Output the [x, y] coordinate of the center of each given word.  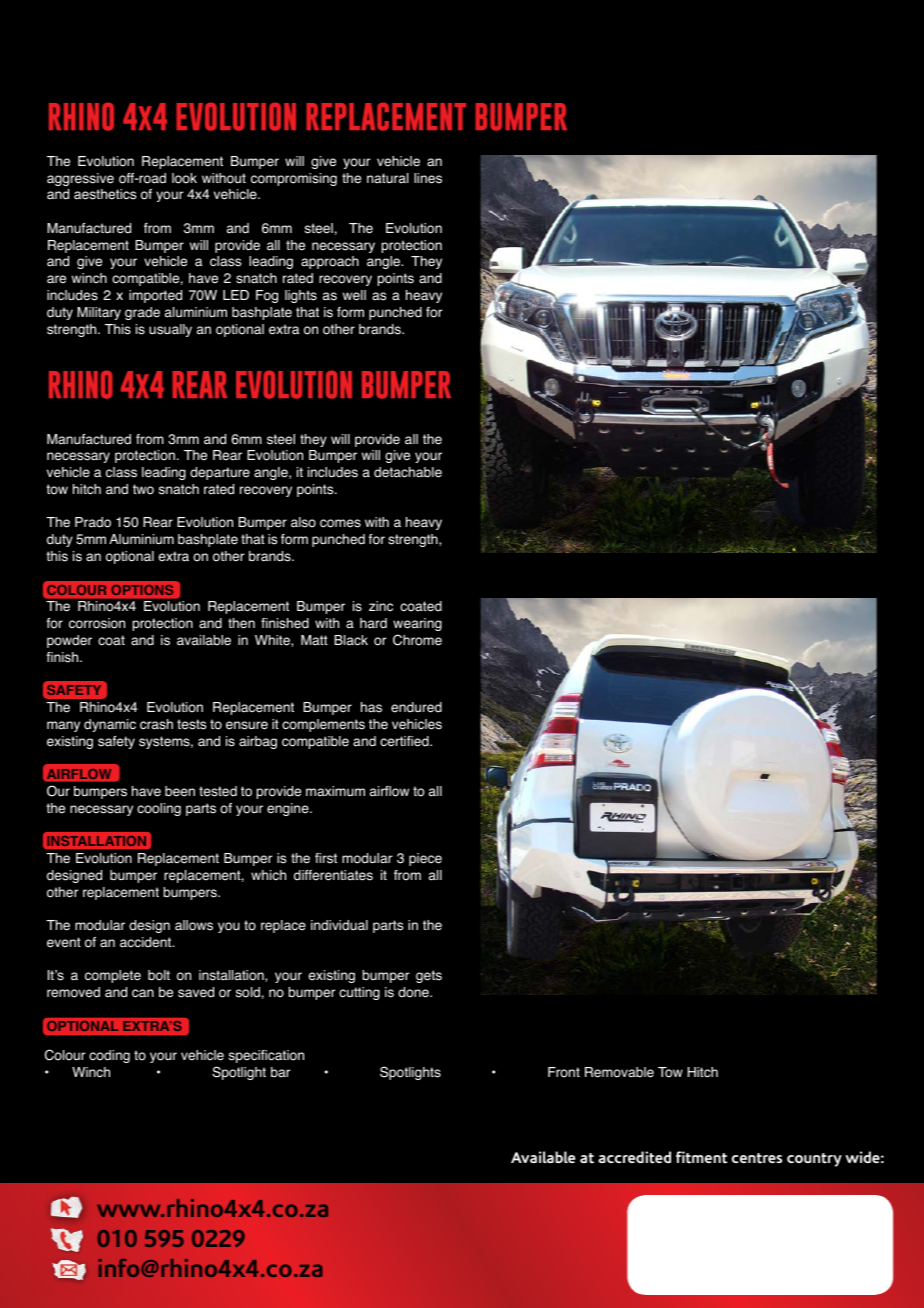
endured [416, 707]
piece [425, 859]
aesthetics [105, 194]
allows [194, 925]
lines [428, 178]
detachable [408, 472]
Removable [619, 1072]
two [143, 489]
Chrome [417, 640]
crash [156, 724]
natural [387, 178]
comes [340, 523]
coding [109, 1056]
